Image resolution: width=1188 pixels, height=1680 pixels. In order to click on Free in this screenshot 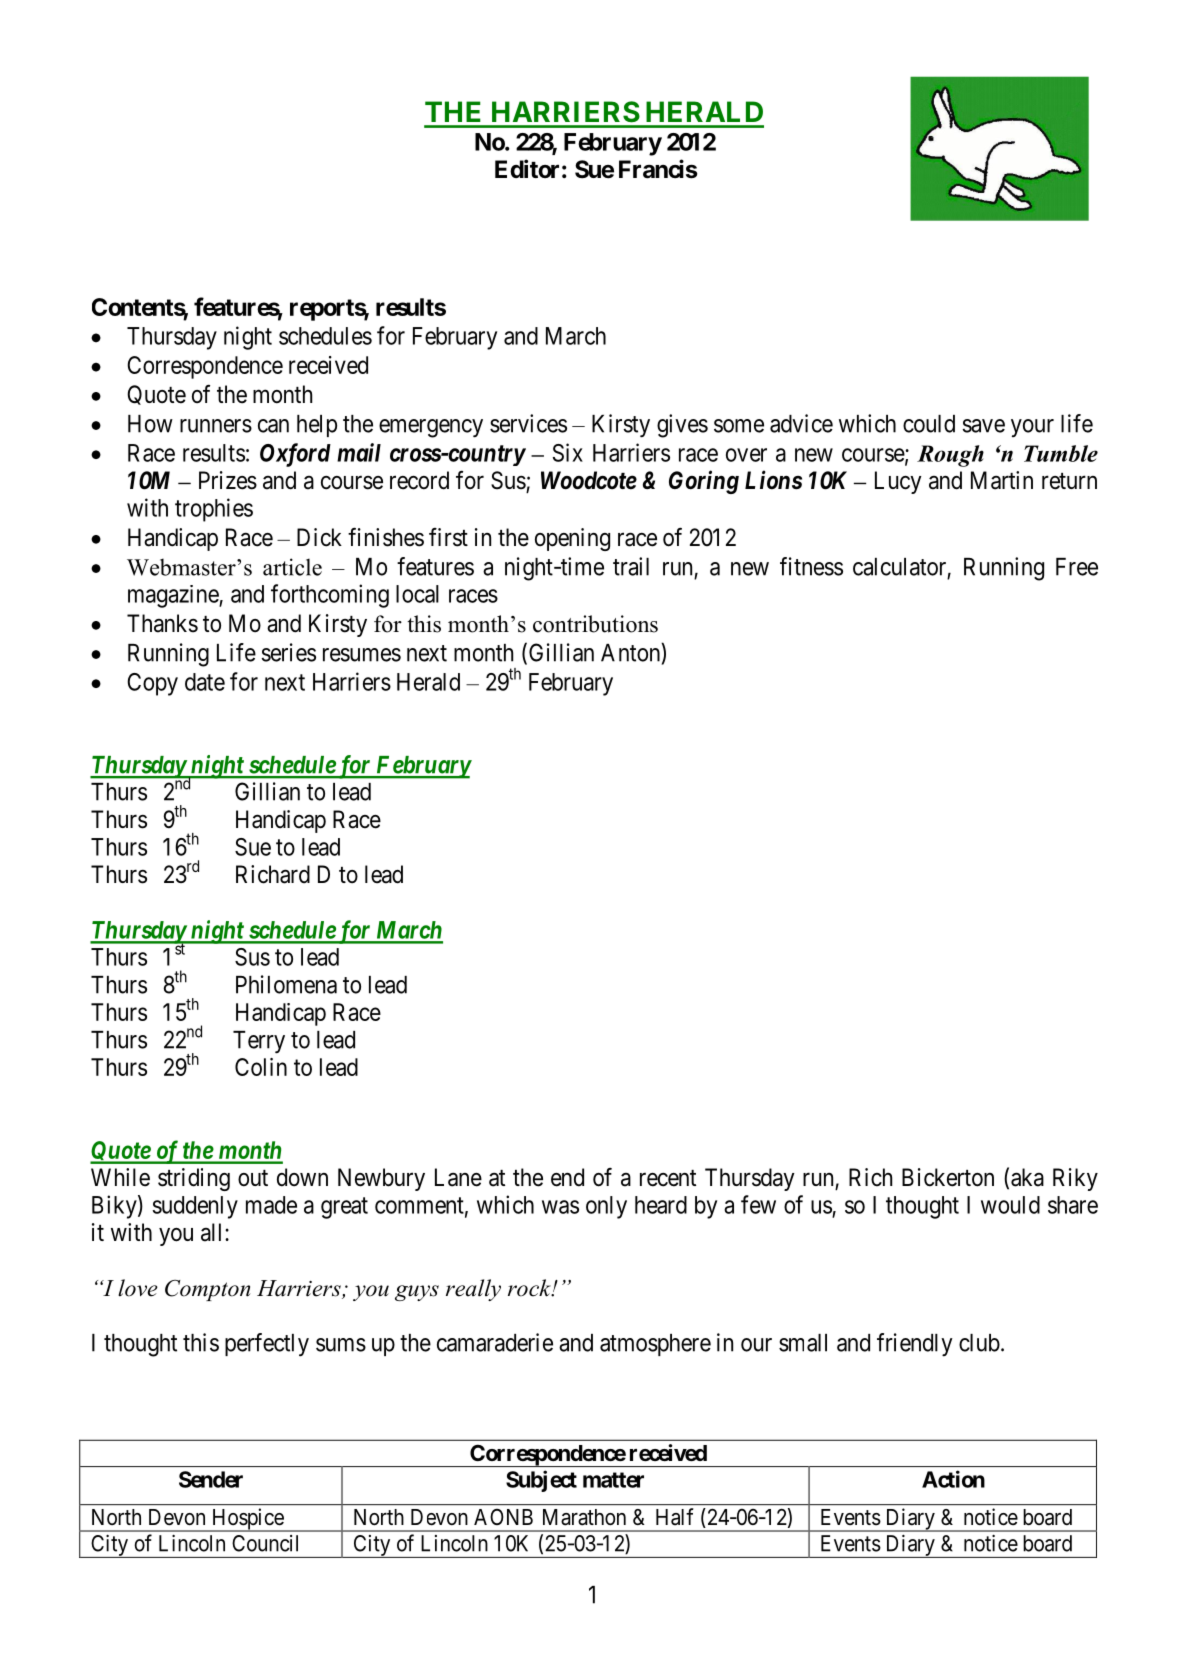, I will do `click(1077, 567)`.
